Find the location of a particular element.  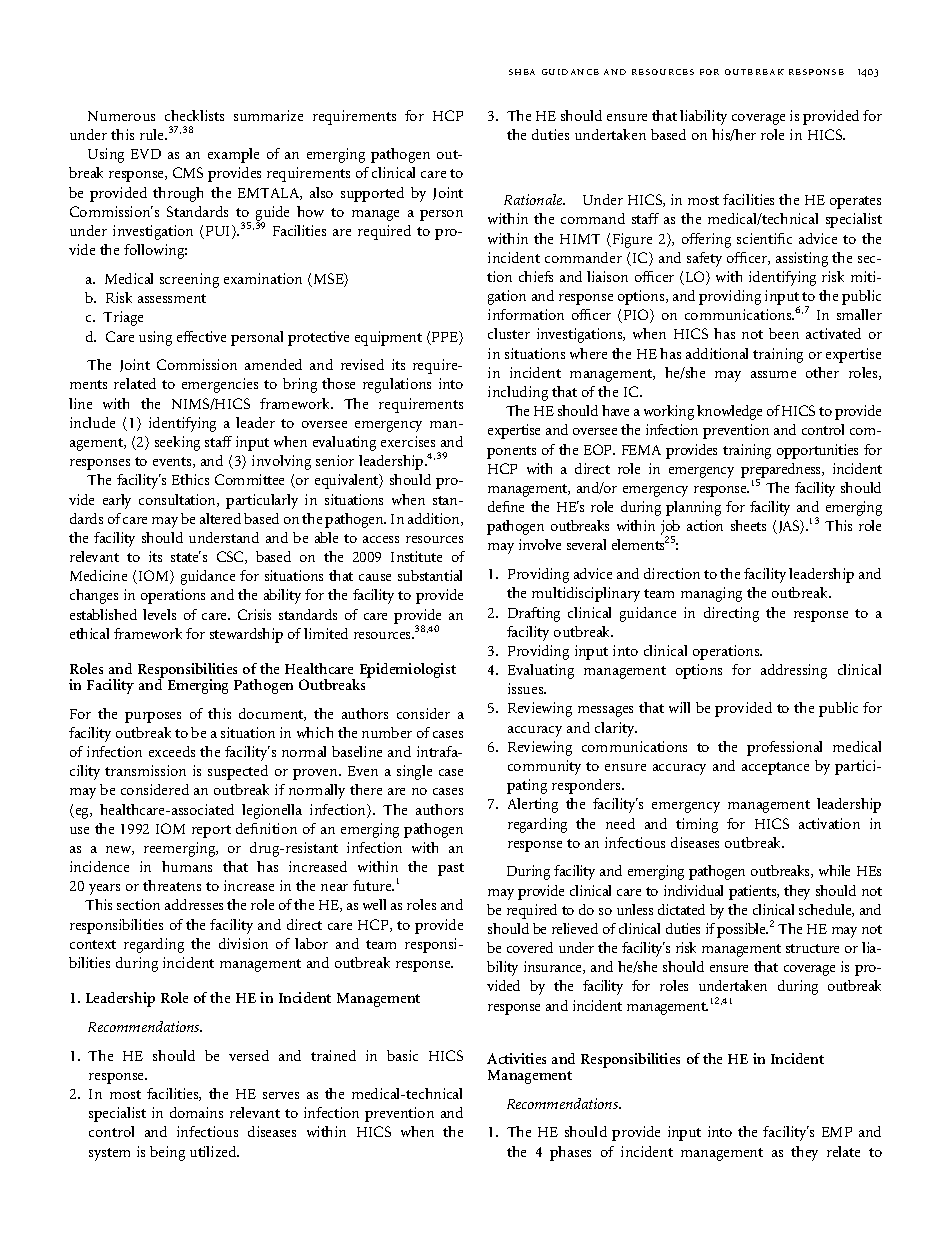

preparedness is located at coordinates (782, 471).
